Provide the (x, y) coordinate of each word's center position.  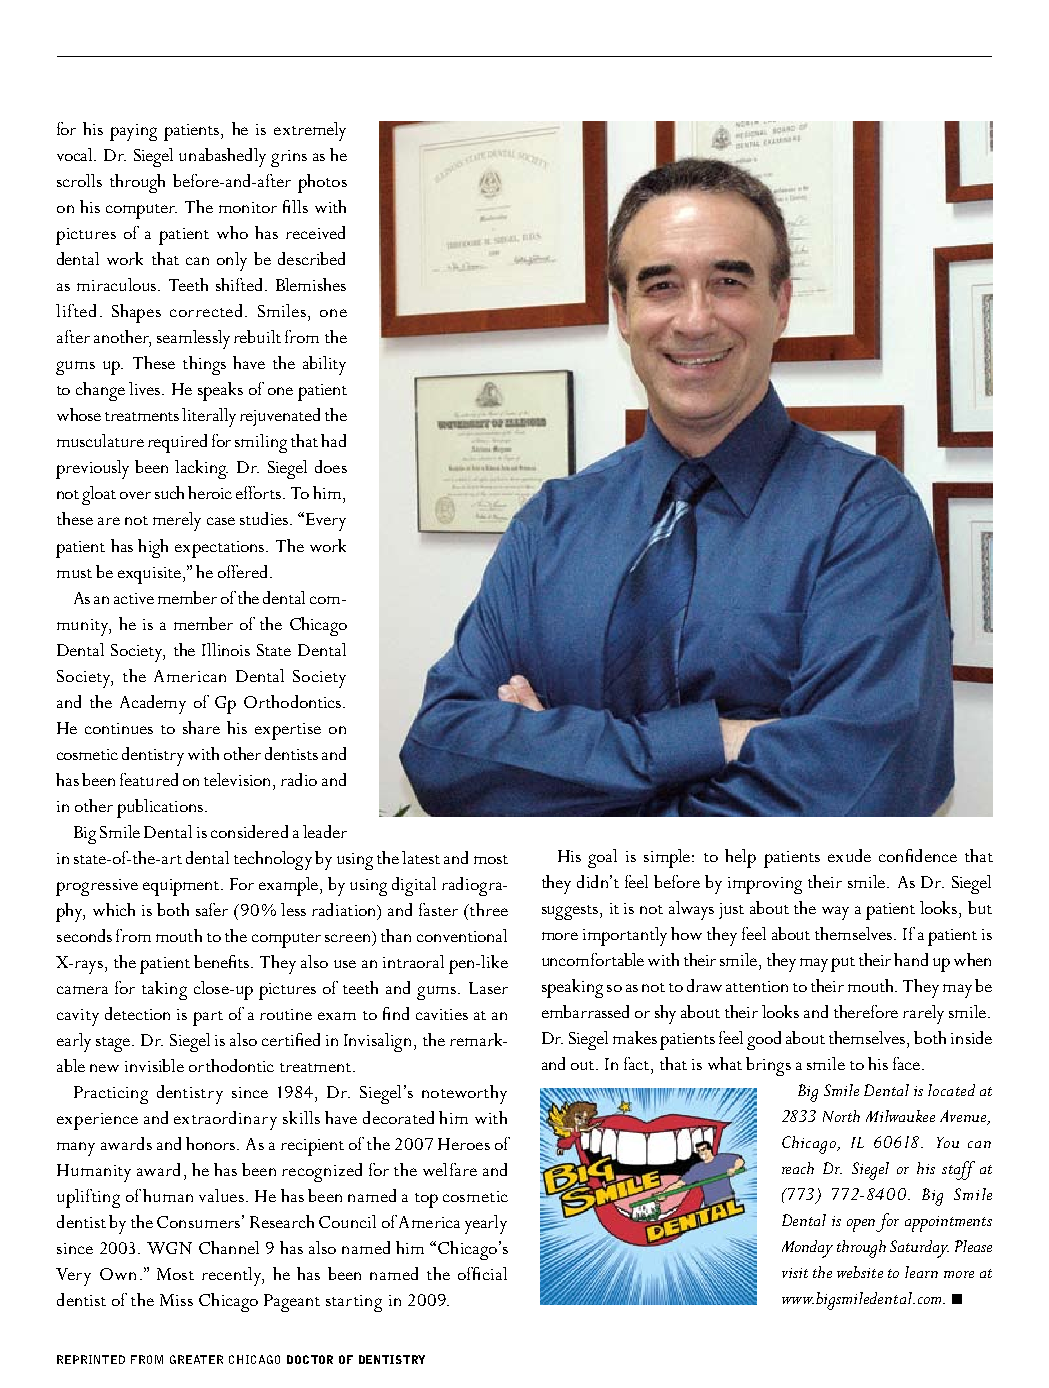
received (315, 232)
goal (602, 858)
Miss (176, 1300)
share (201, 727)
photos (322, 183)
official (482, 1273)
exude (849, 855)
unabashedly (222, 157)
